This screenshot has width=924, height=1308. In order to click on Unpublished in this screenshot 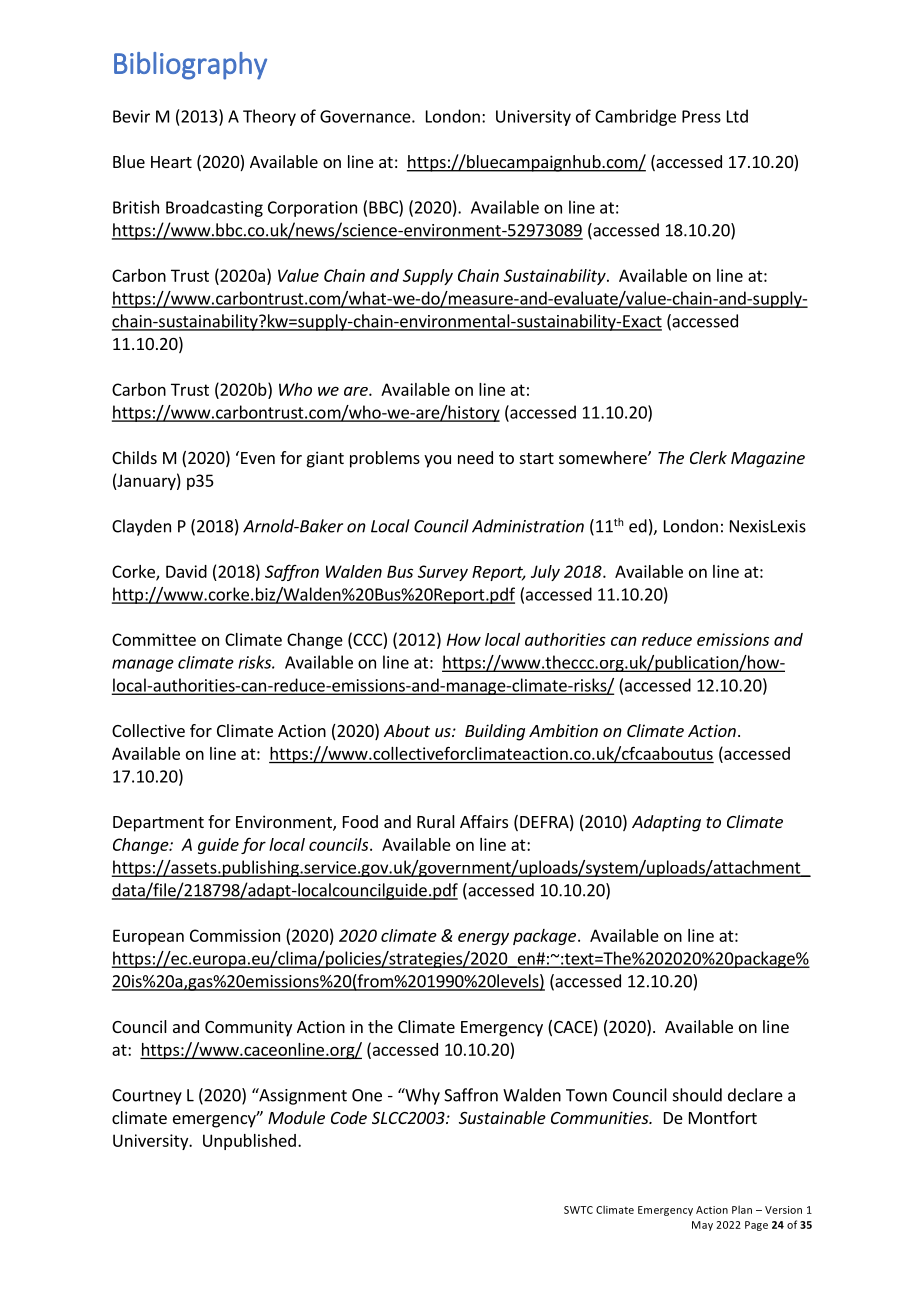, I will do `click(249, 1142)`.
